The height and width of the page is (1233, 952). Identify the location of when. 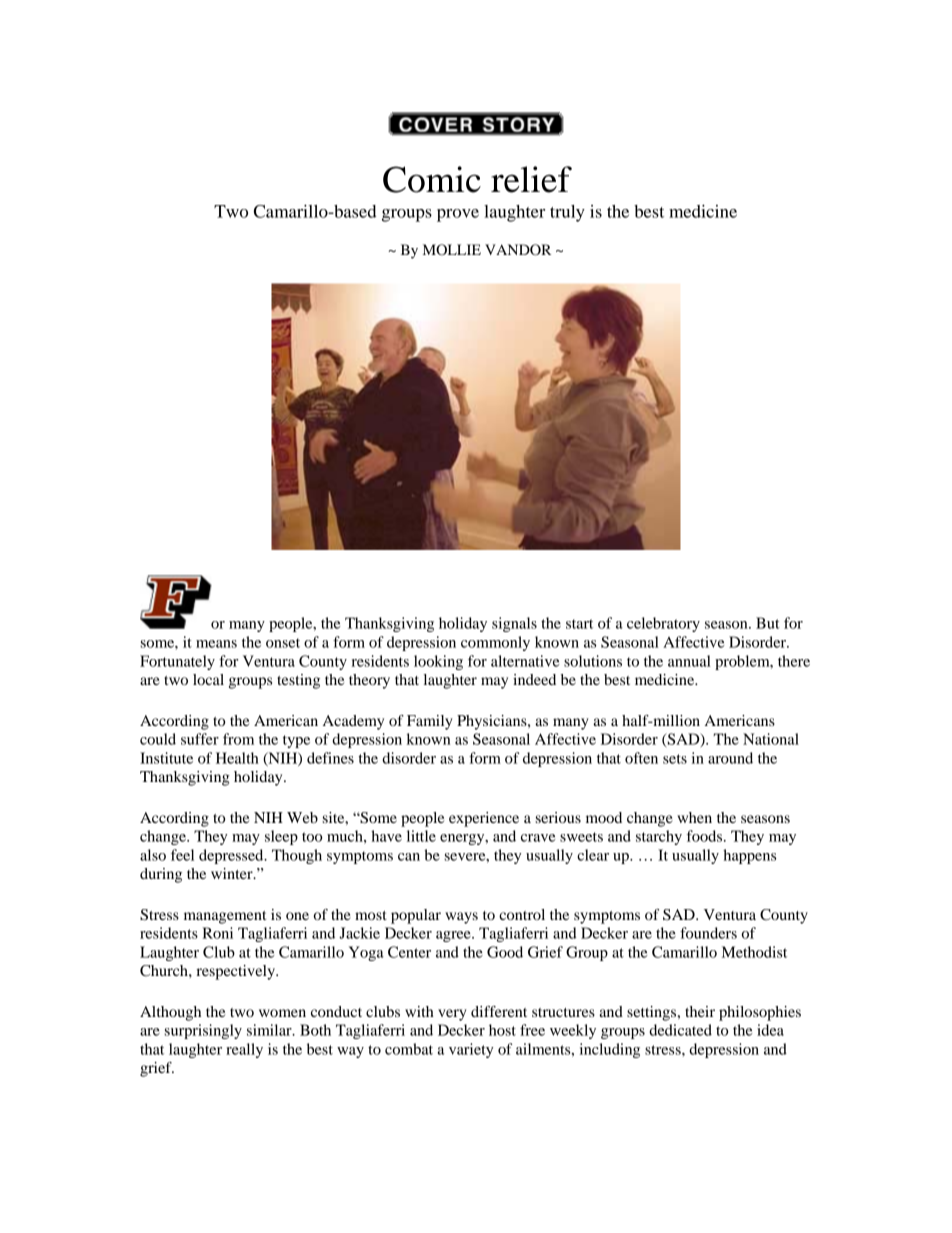
(694, 817).
